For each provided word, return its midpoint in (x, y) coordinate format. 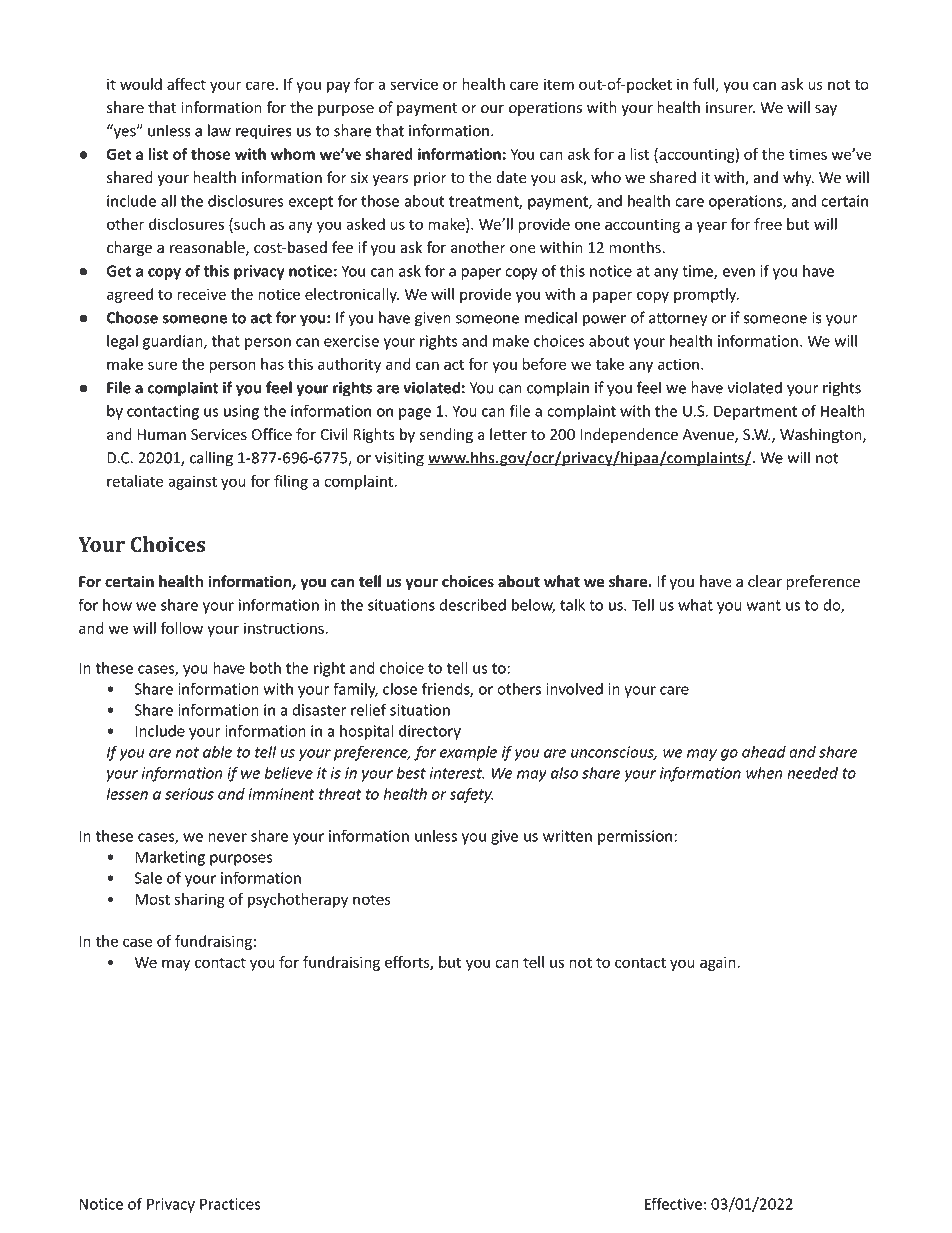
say (826, 110)
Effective (673, 1203)
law (219, 130)
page (415, 414)
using (241, 412)
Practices (230, 1204)
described (472, 605)
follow (181, 628)
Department (755, 412)
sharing (199, 900)
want (764, 605)
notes (372, 899)
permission (636, 837)
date (511, 177)
